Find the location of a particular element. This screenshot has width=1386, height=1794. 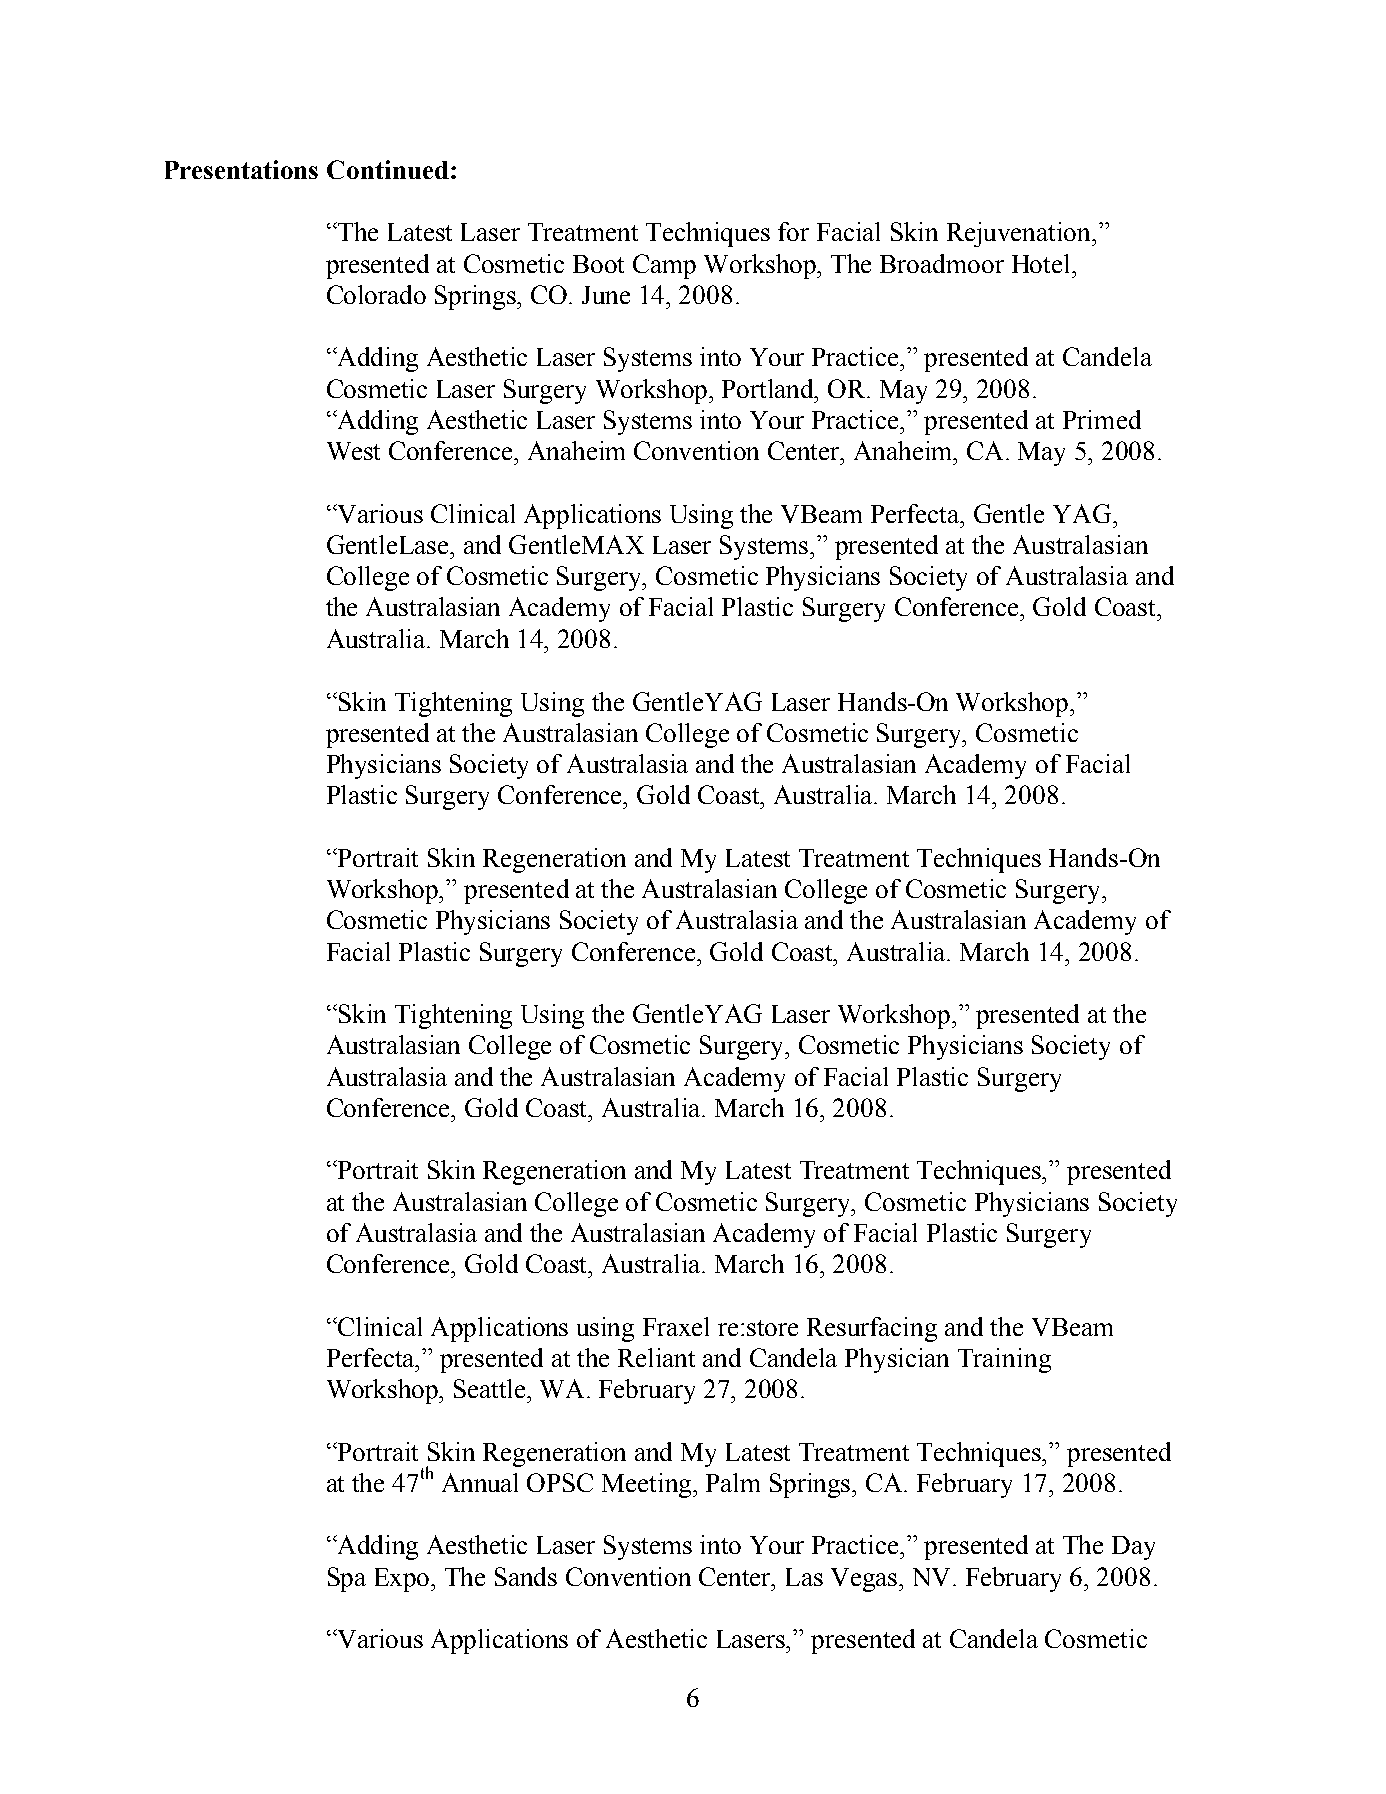

Training is located at coordinates (1004, 1360).
